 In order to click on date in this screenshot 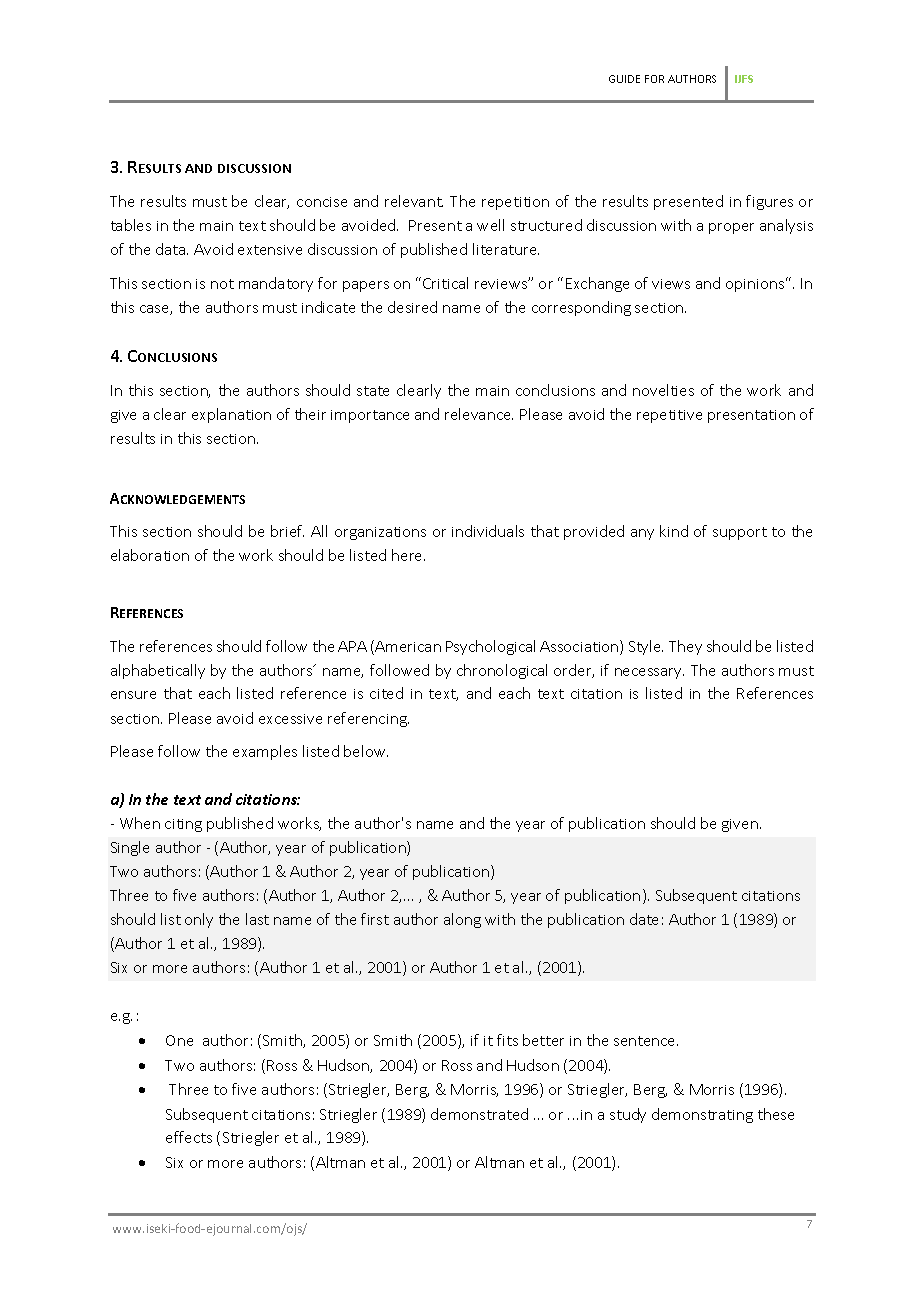, I will do `click(644, 919)`.
